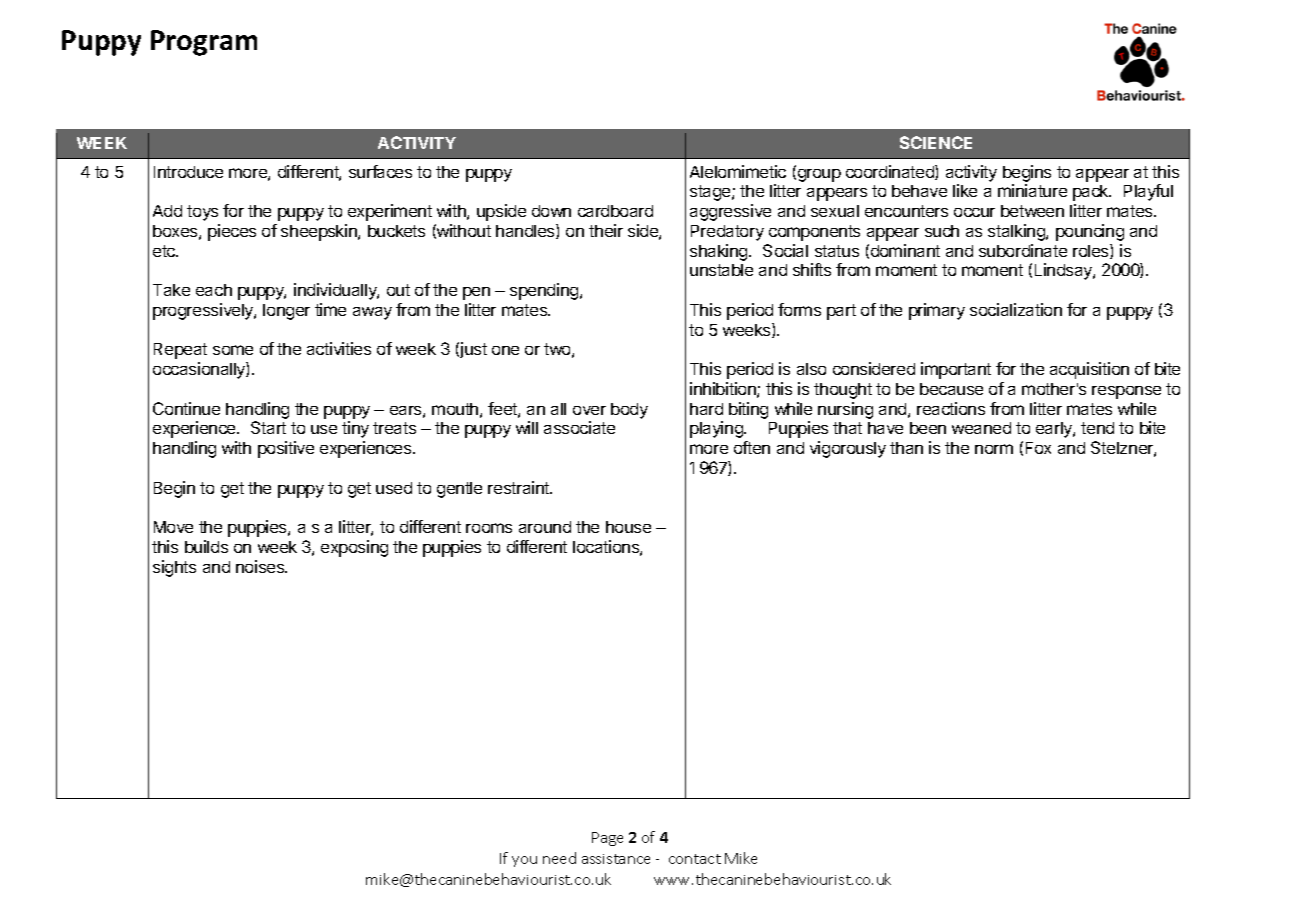  What do you see at coordinates (261, 566) in the document?
I see `noises` at bounding box center [261, 566].
